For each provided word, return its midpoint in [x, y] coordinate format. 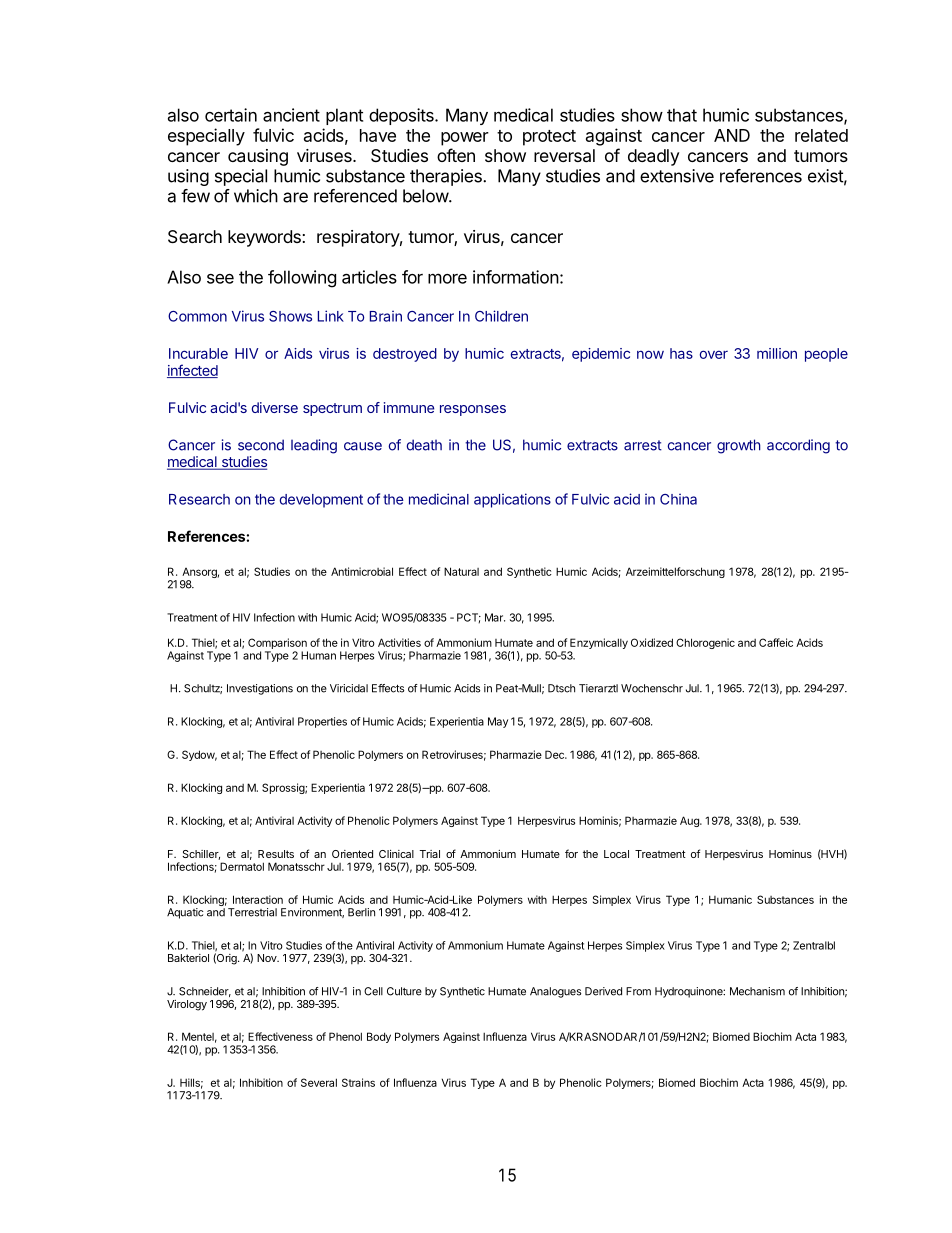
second [261, 445]
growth [739, 446]
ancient [291, 115]
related [821, 135]
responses [473, 410]
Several [319, 1082]
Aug [690, 821]
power [465, 139]
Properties [322, 722]
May [498, 722]
